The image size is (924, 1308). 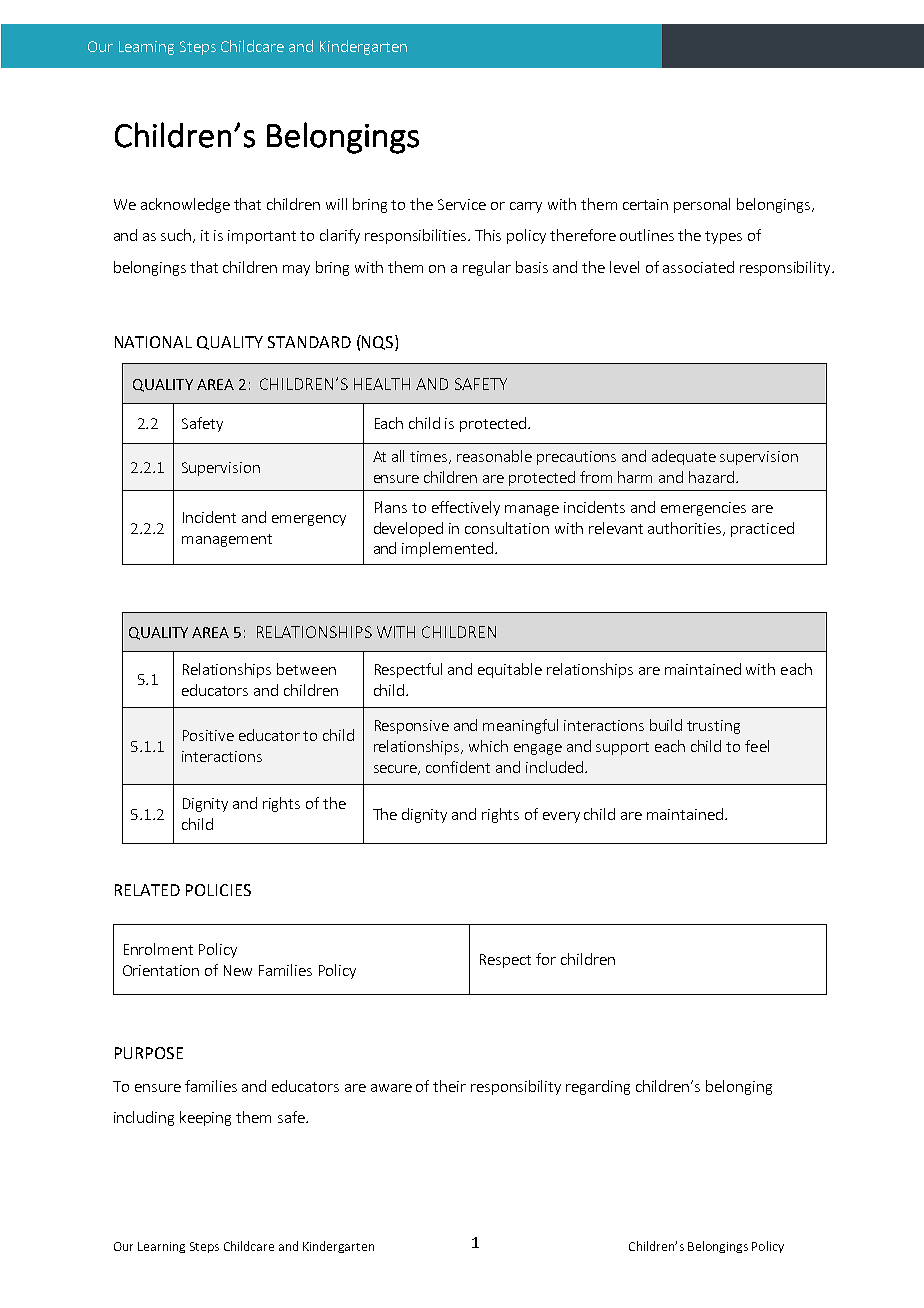 I want to click on effectively, so click(x=466, y=508).
